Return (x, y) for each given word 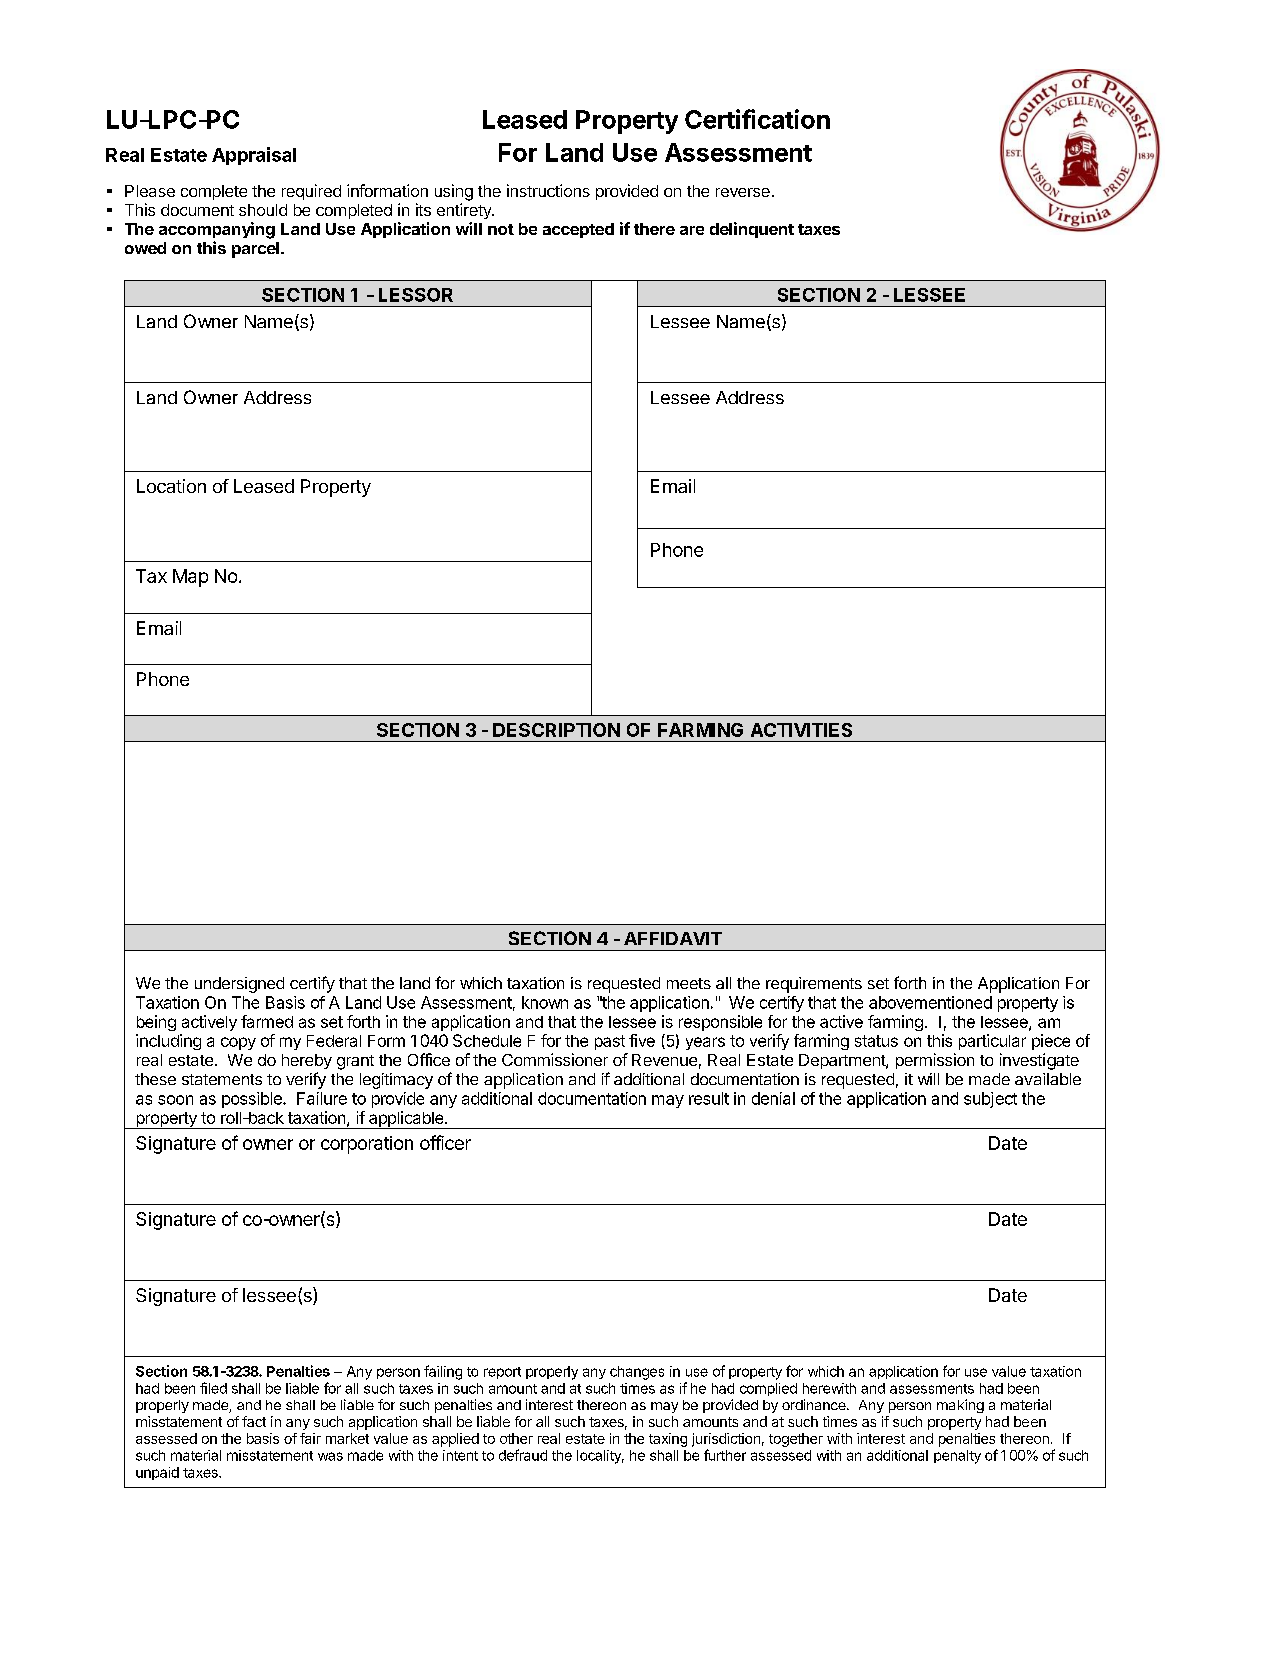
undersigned (239, 985)
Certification (757, 119)
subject (990, 1100)
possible (253, 1100)
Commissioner (555, 1059)
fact (254, 1421)
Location (171, 486)
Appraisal (254, 156)
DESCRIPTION (556, 730)
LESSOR (416, 295)
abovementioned (930, 1002)
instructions (548, 190)
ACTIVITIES (801, 730)
